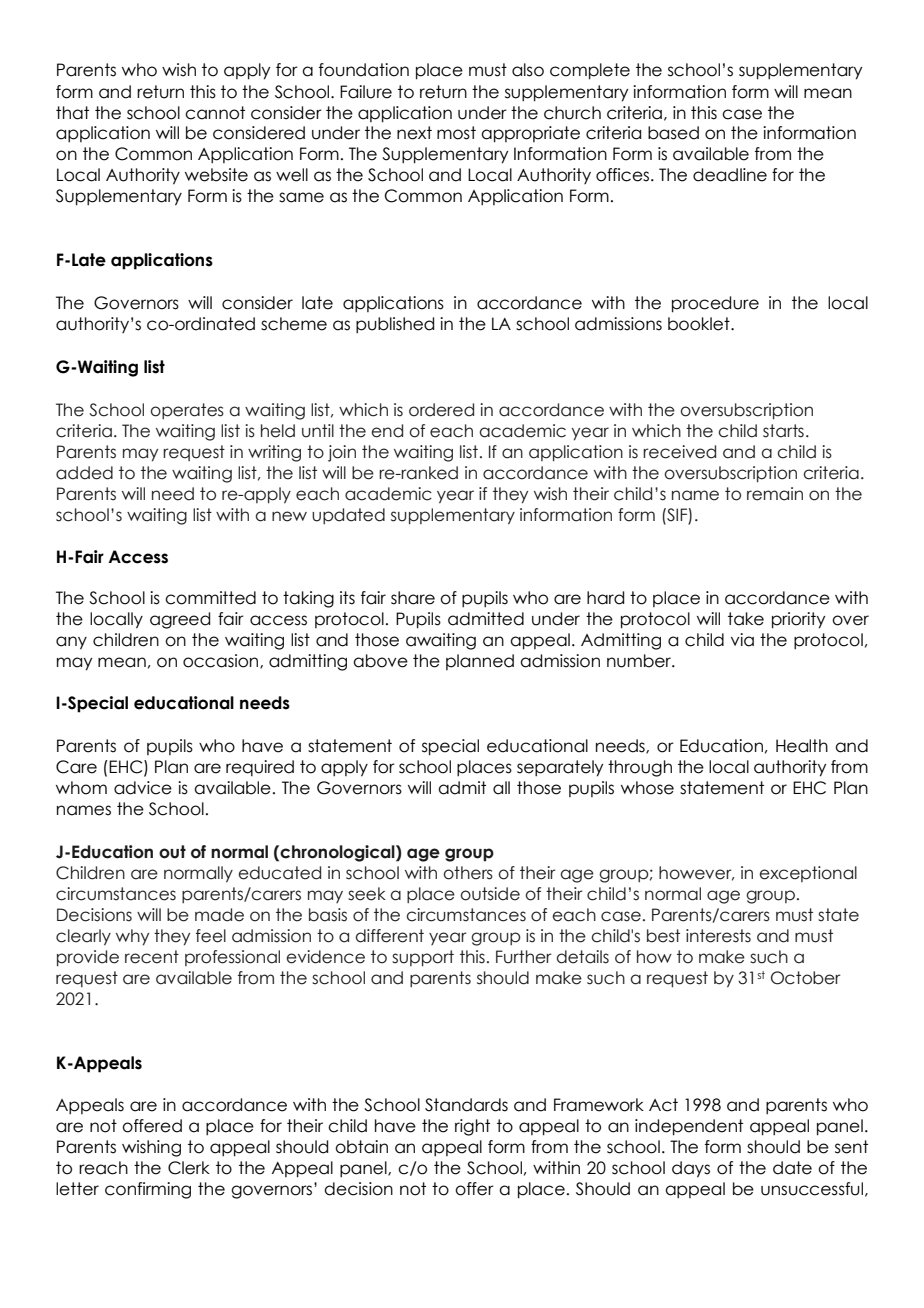 Image resolution: width=924 pixels, height=1308 pixels. Describe the element at coordinates (472, 1127) in the document. I see `right` at that location.
